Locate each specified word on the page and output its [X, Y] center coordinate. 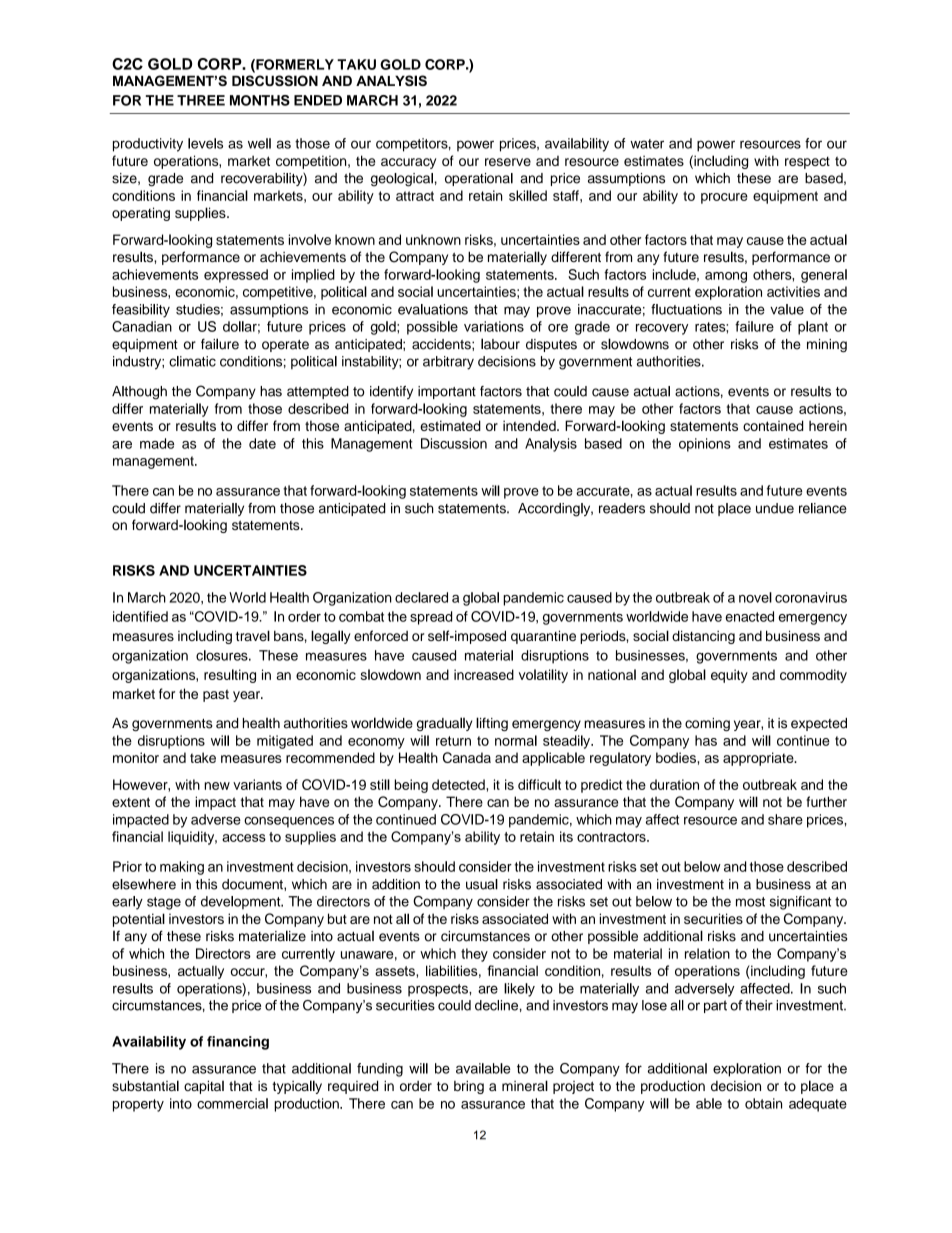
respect [807, 163]
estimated [450, 425]
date [262, 443]
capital [204, 1087]
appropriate [759, 759]
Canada [467, 757]
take [203, 757]
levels [205, 143]
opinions [705, 445]
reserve [508, 162]
